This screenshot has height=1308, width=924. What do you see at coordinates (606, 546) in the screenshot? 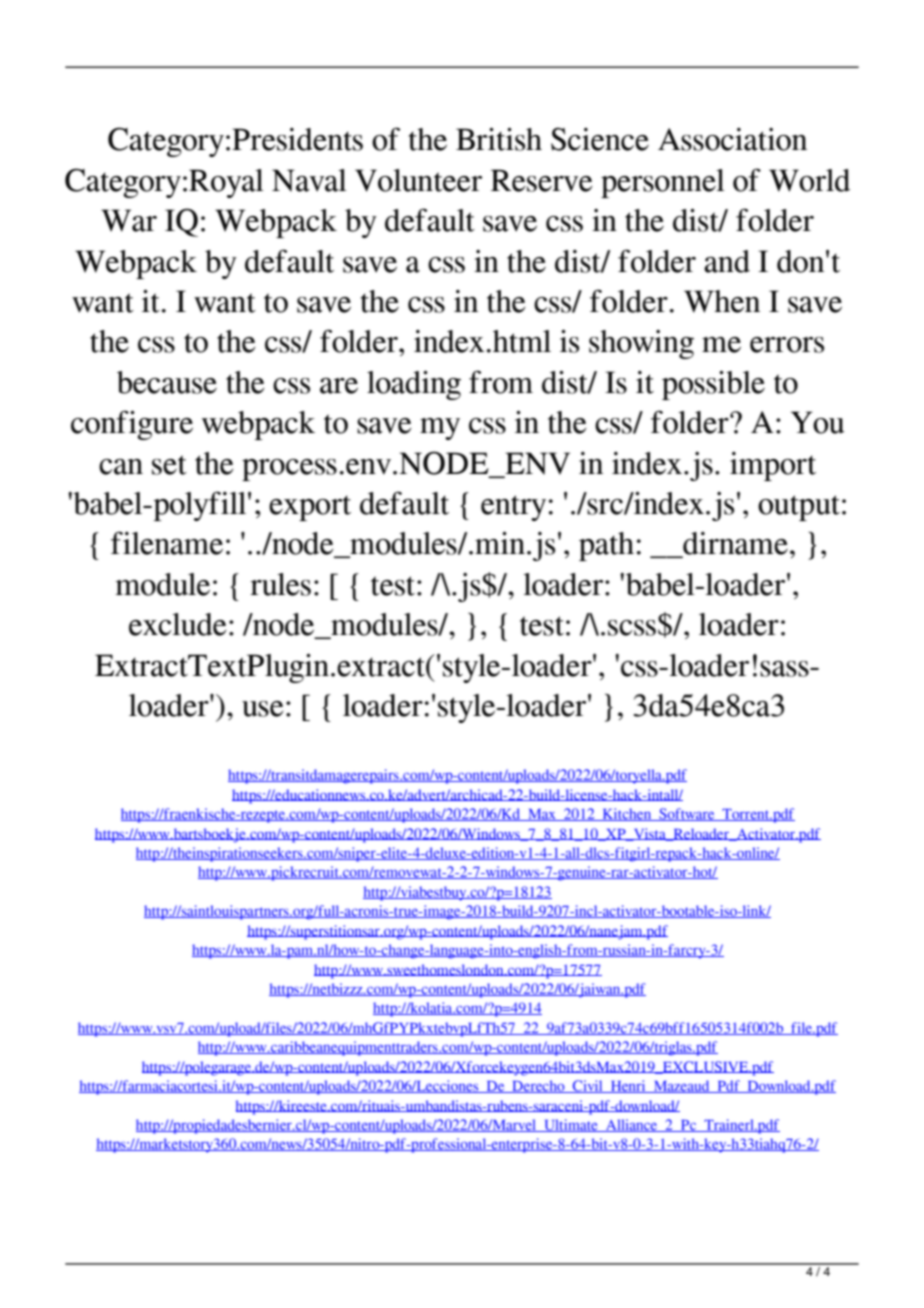
I see `path` at bounding box center [606, 546].
